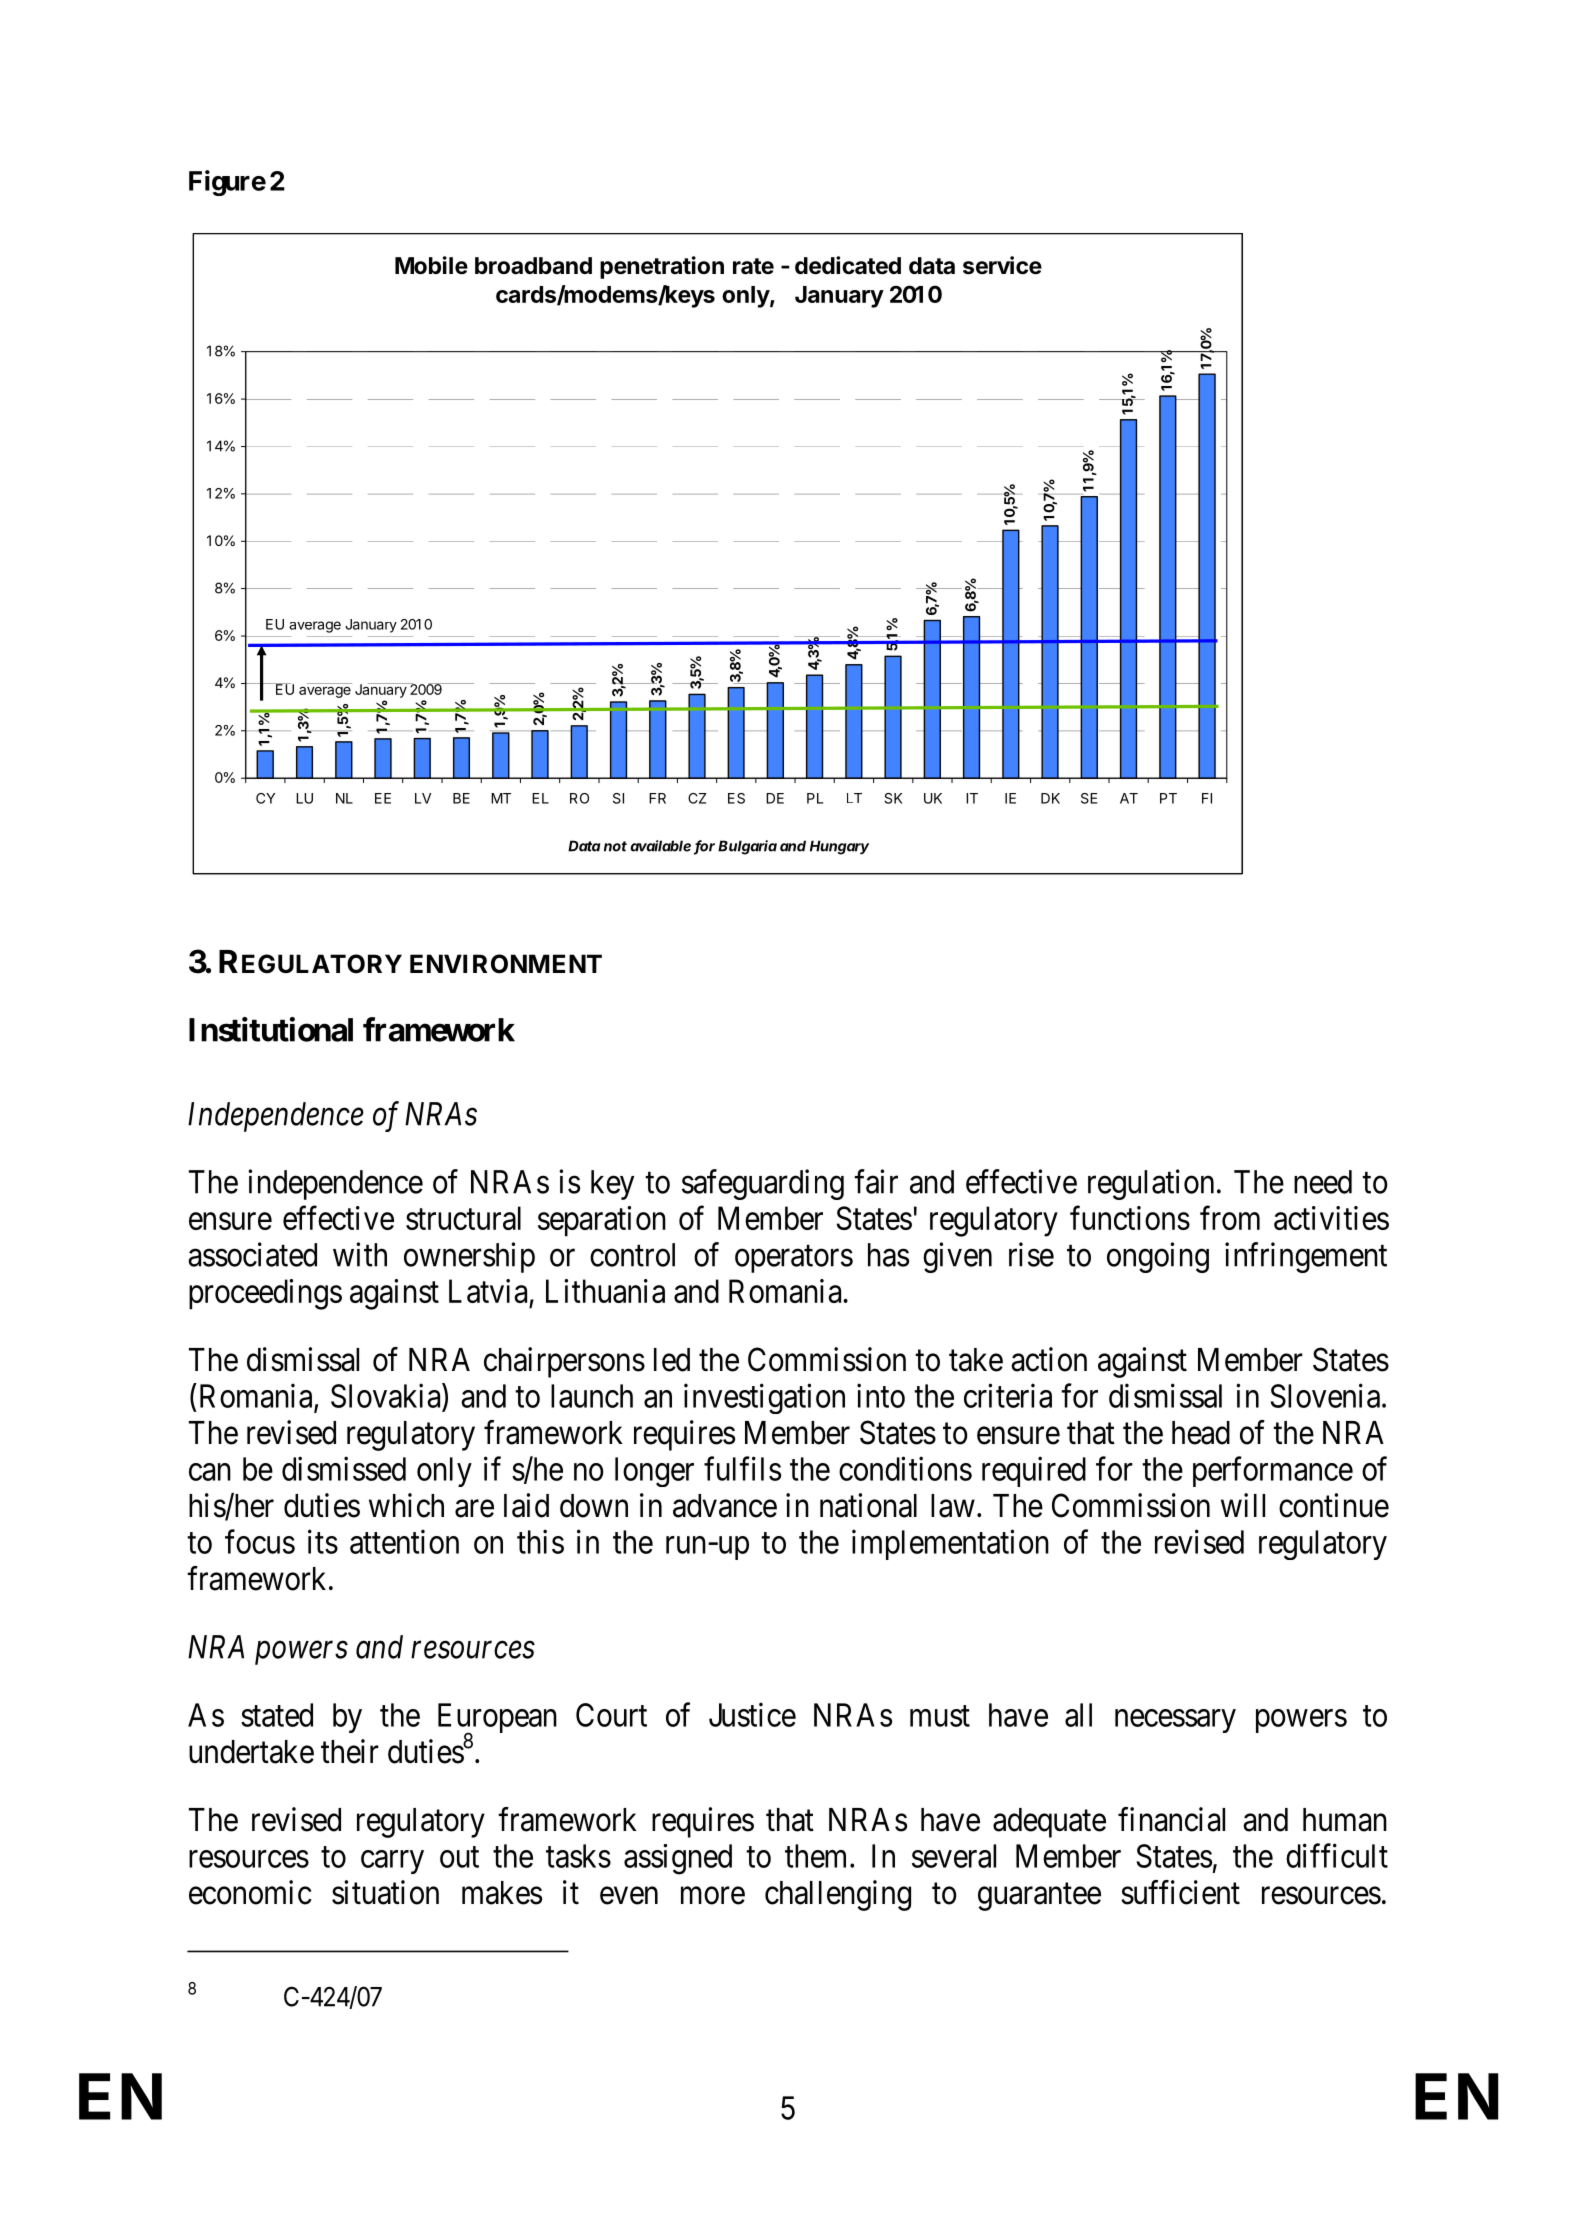 The width and height of the screenshot is (1574, 2227). I want to click on service, so click(1002, 265).
